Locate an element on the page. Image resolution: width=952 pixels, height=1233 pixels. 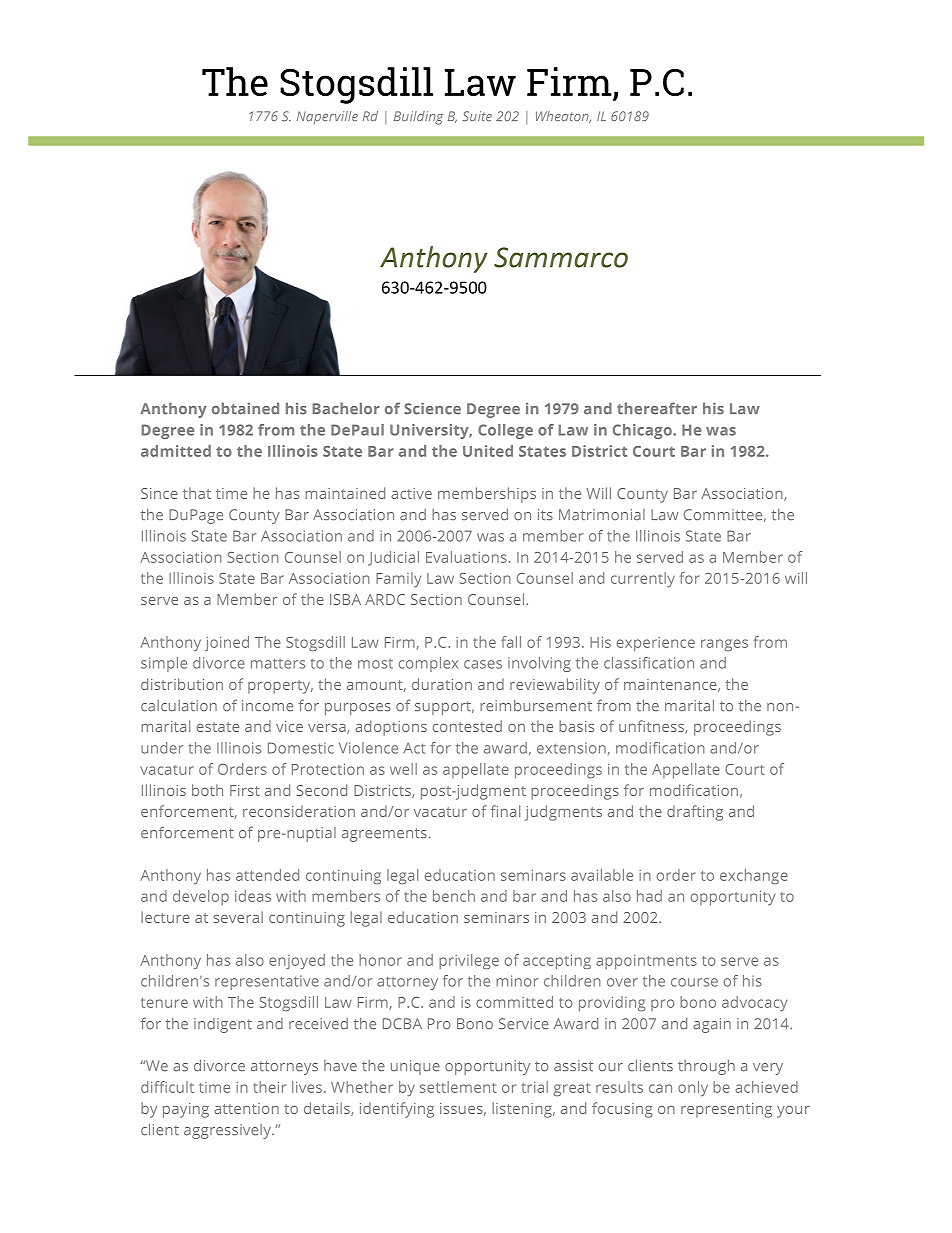
settlement is located at coordinates (458, 1087).
